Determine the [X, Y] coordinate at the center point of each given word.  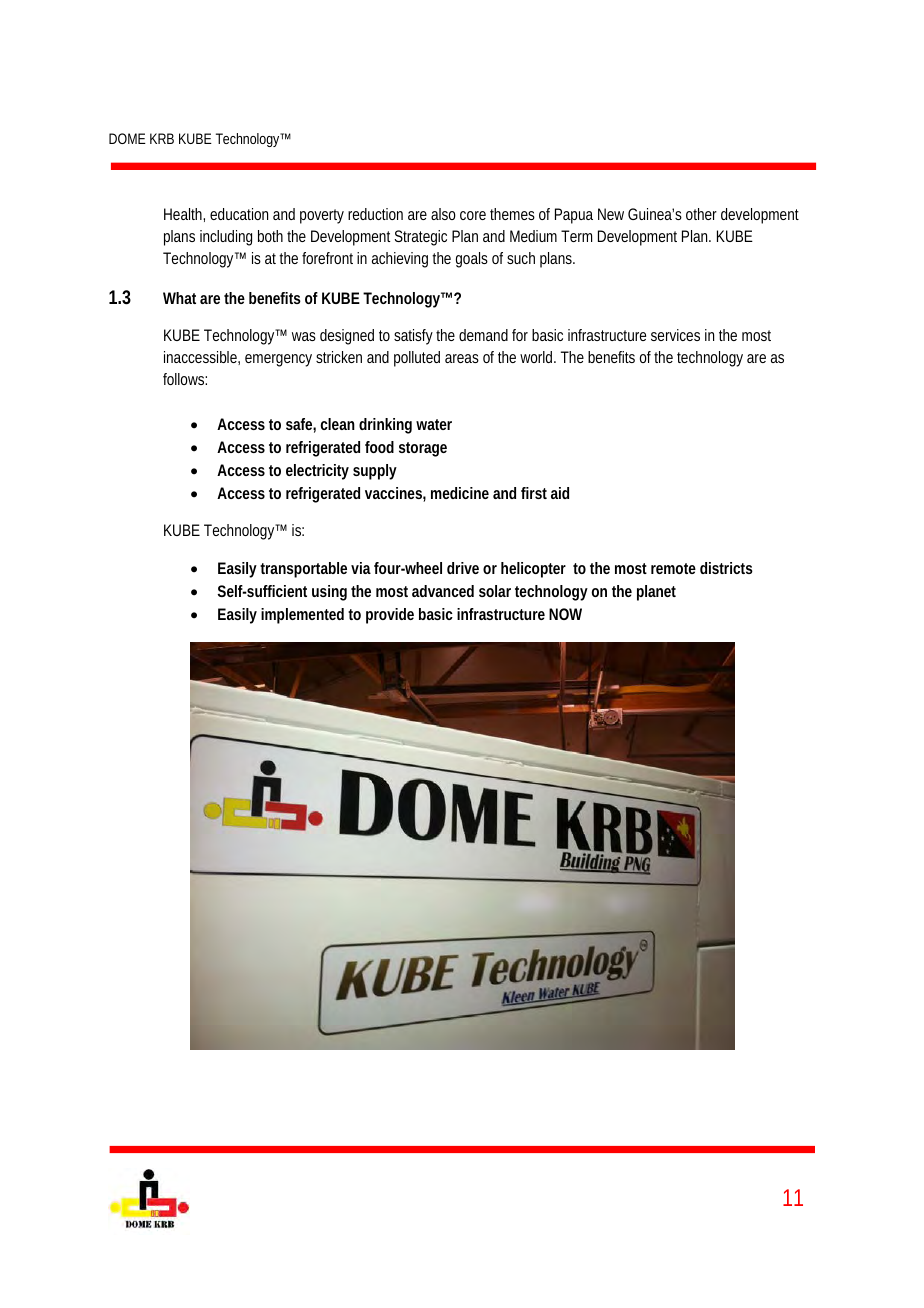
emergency [278, 360]
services [675, 335]
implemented [302, 616]
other [701, 214]
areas [462, 358]
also [443, 214]
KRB [162, 138]
